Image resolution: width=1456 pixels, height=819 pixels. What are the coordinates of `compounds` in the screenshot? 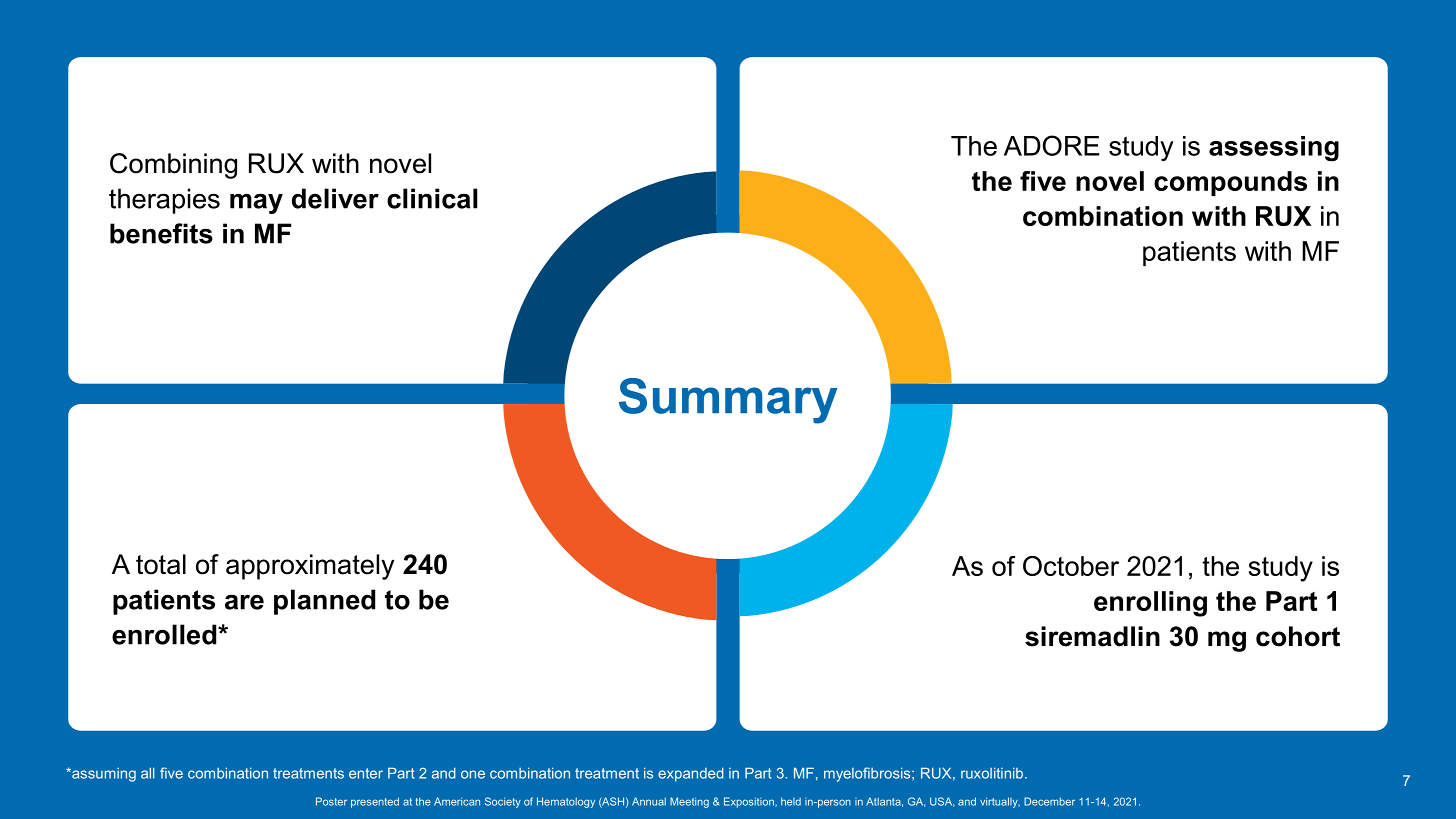 It's located at (1230, 183).
